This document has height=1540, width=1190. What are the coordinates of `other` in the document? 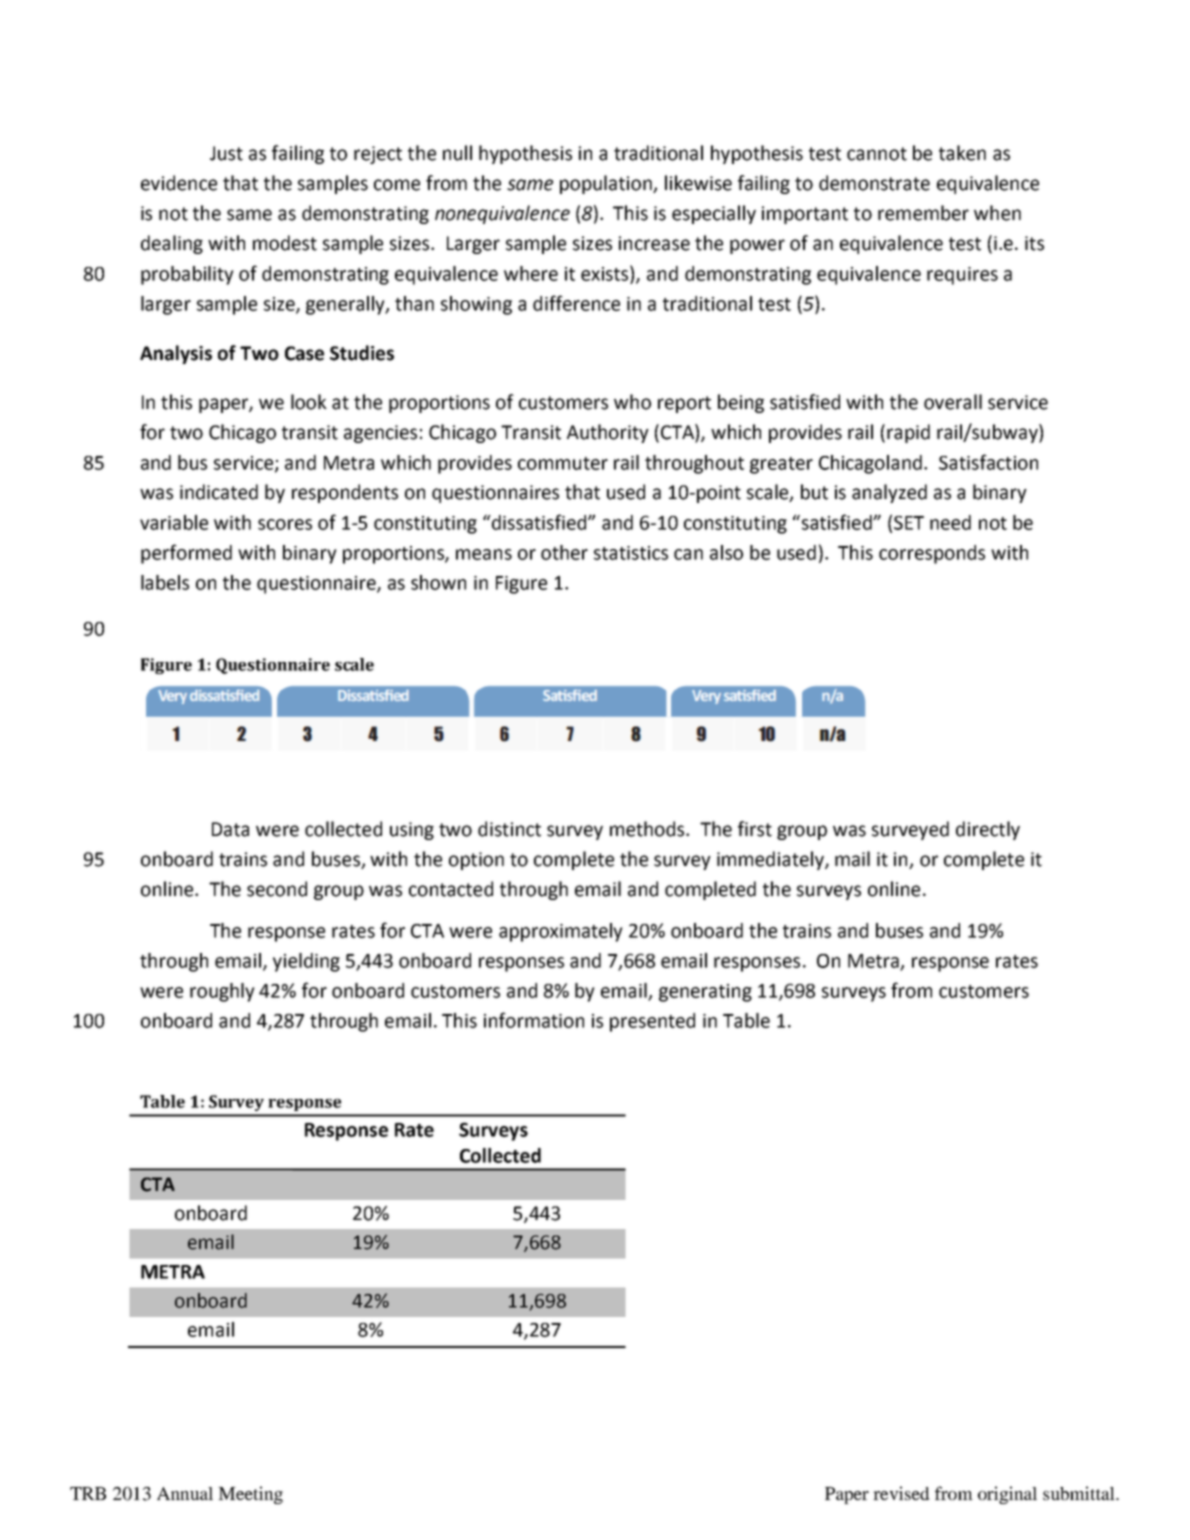 It's located at (564, 552).
